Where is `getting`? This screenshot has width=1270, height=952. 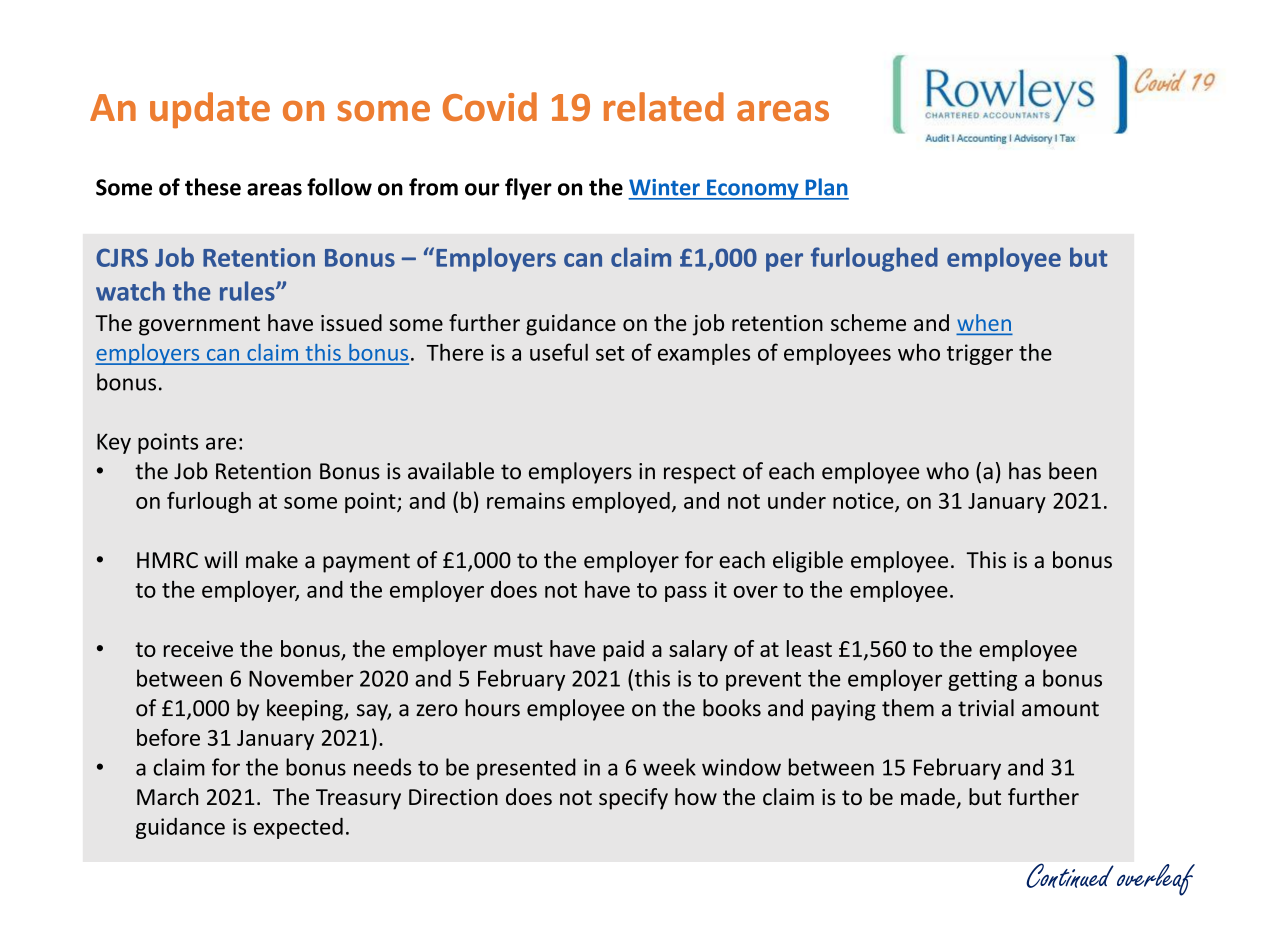
getting is located at coordinates (982, 680).
